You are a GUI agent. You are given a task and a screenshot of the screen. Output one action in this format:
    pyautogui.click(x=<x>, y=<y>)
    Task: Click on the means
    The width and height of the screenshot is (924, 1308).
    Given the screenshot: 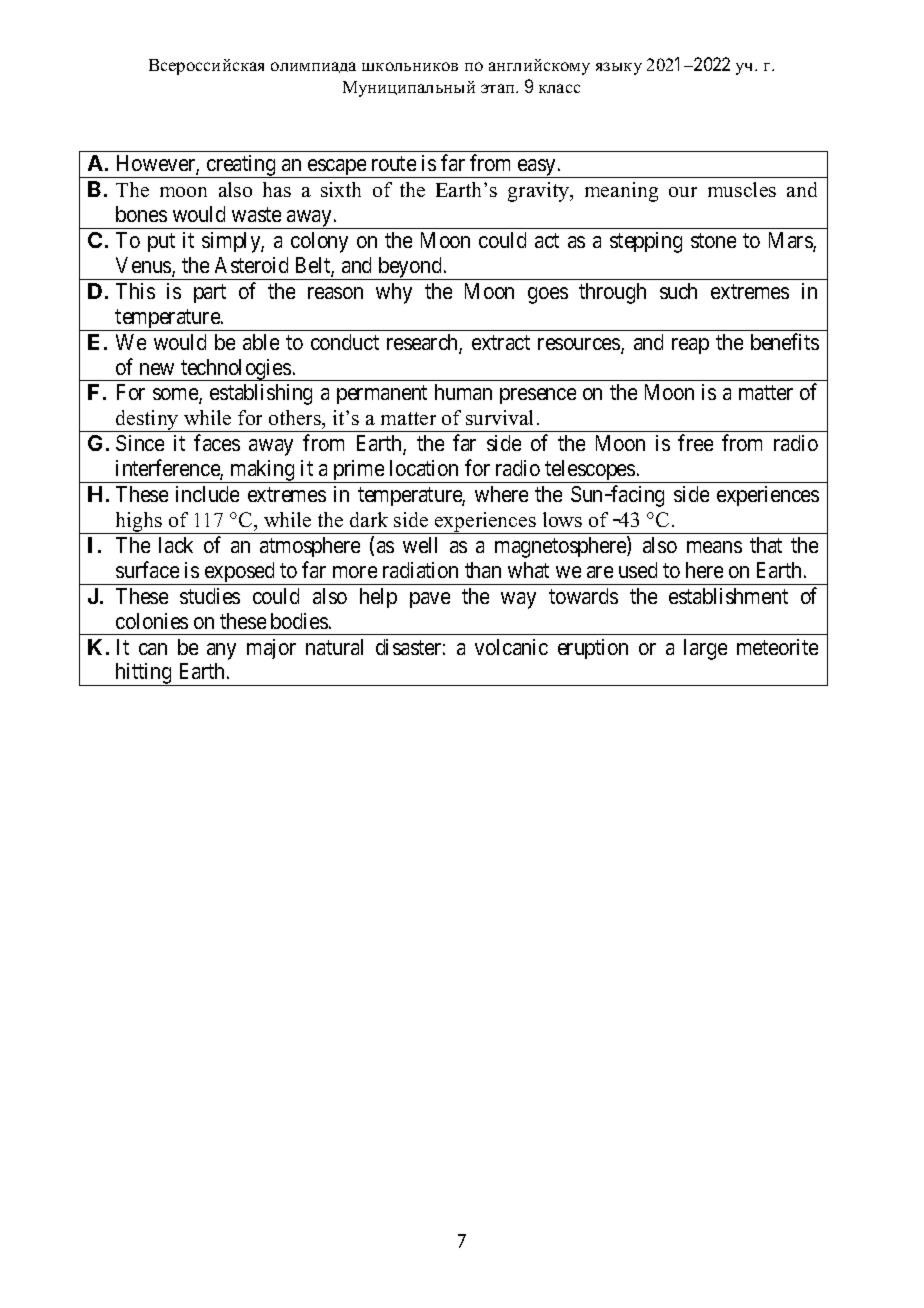 What is the action you would take?
    pyautogui.click(x=714, y=547)
